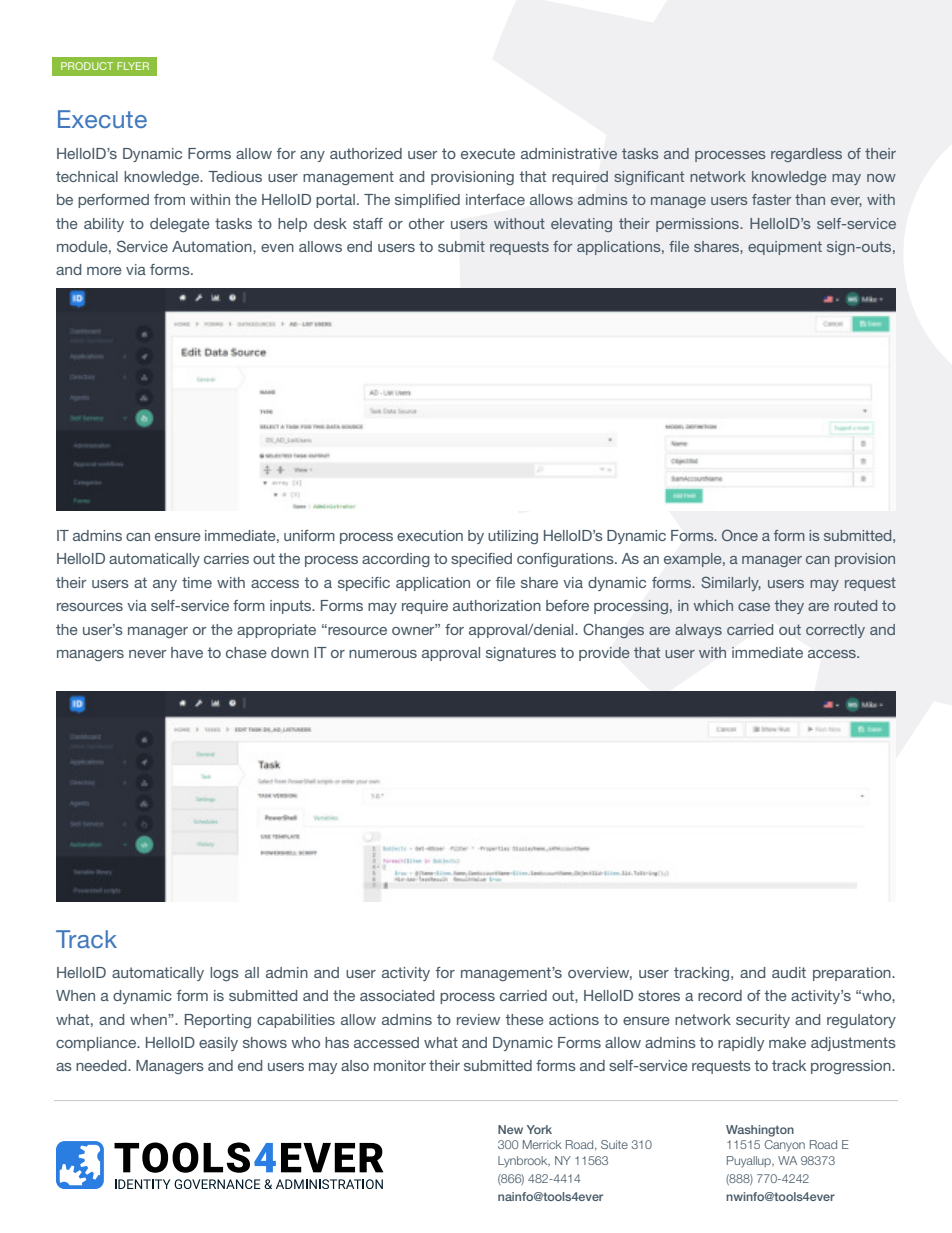 Image resolution: width=952 pixels, height=1233 pixels. I want to click on Once, so click(740, 535).
